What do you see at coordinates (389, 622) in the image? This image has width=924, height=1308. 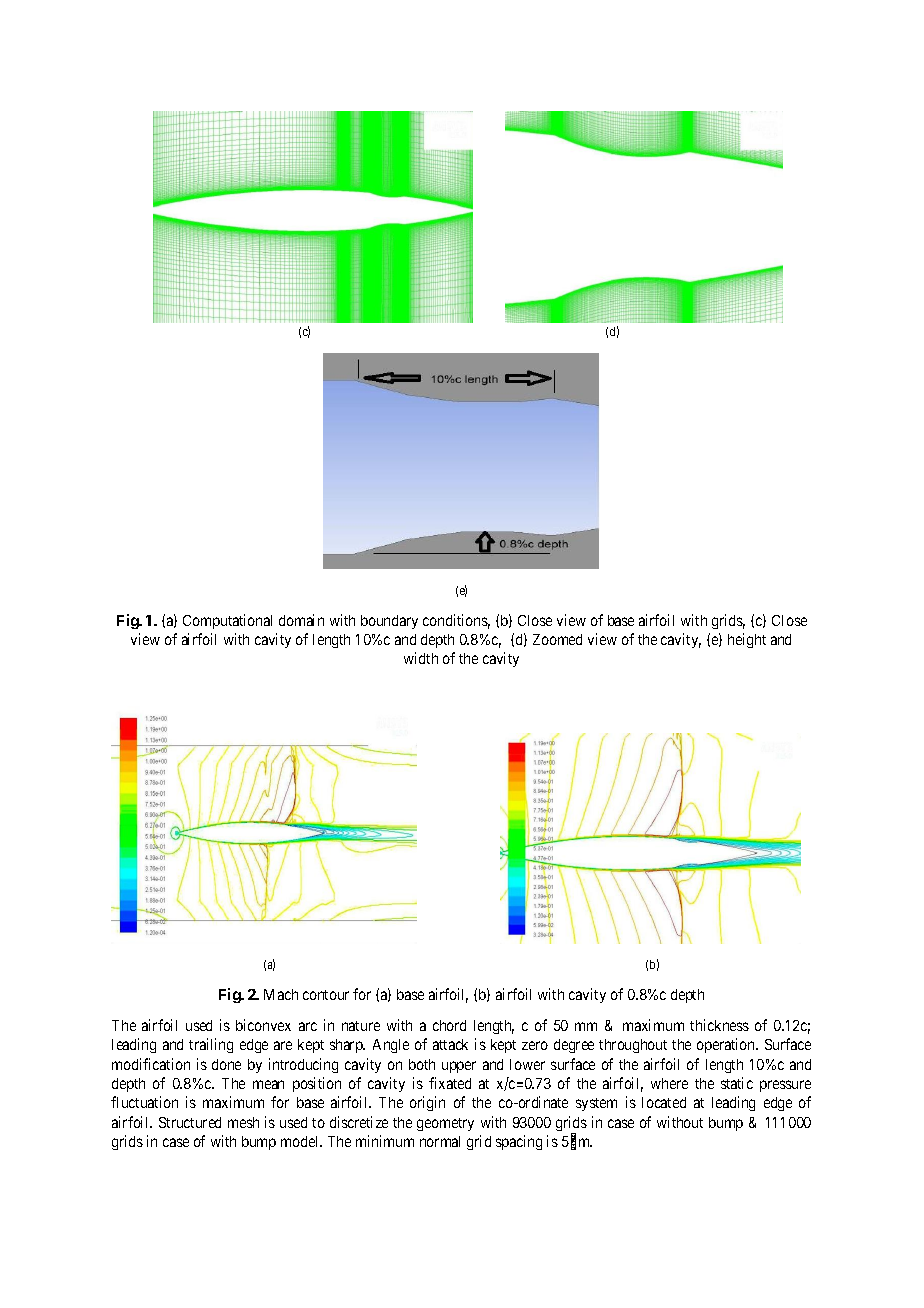 I see `boundary` at bounding box center [389, 622].
